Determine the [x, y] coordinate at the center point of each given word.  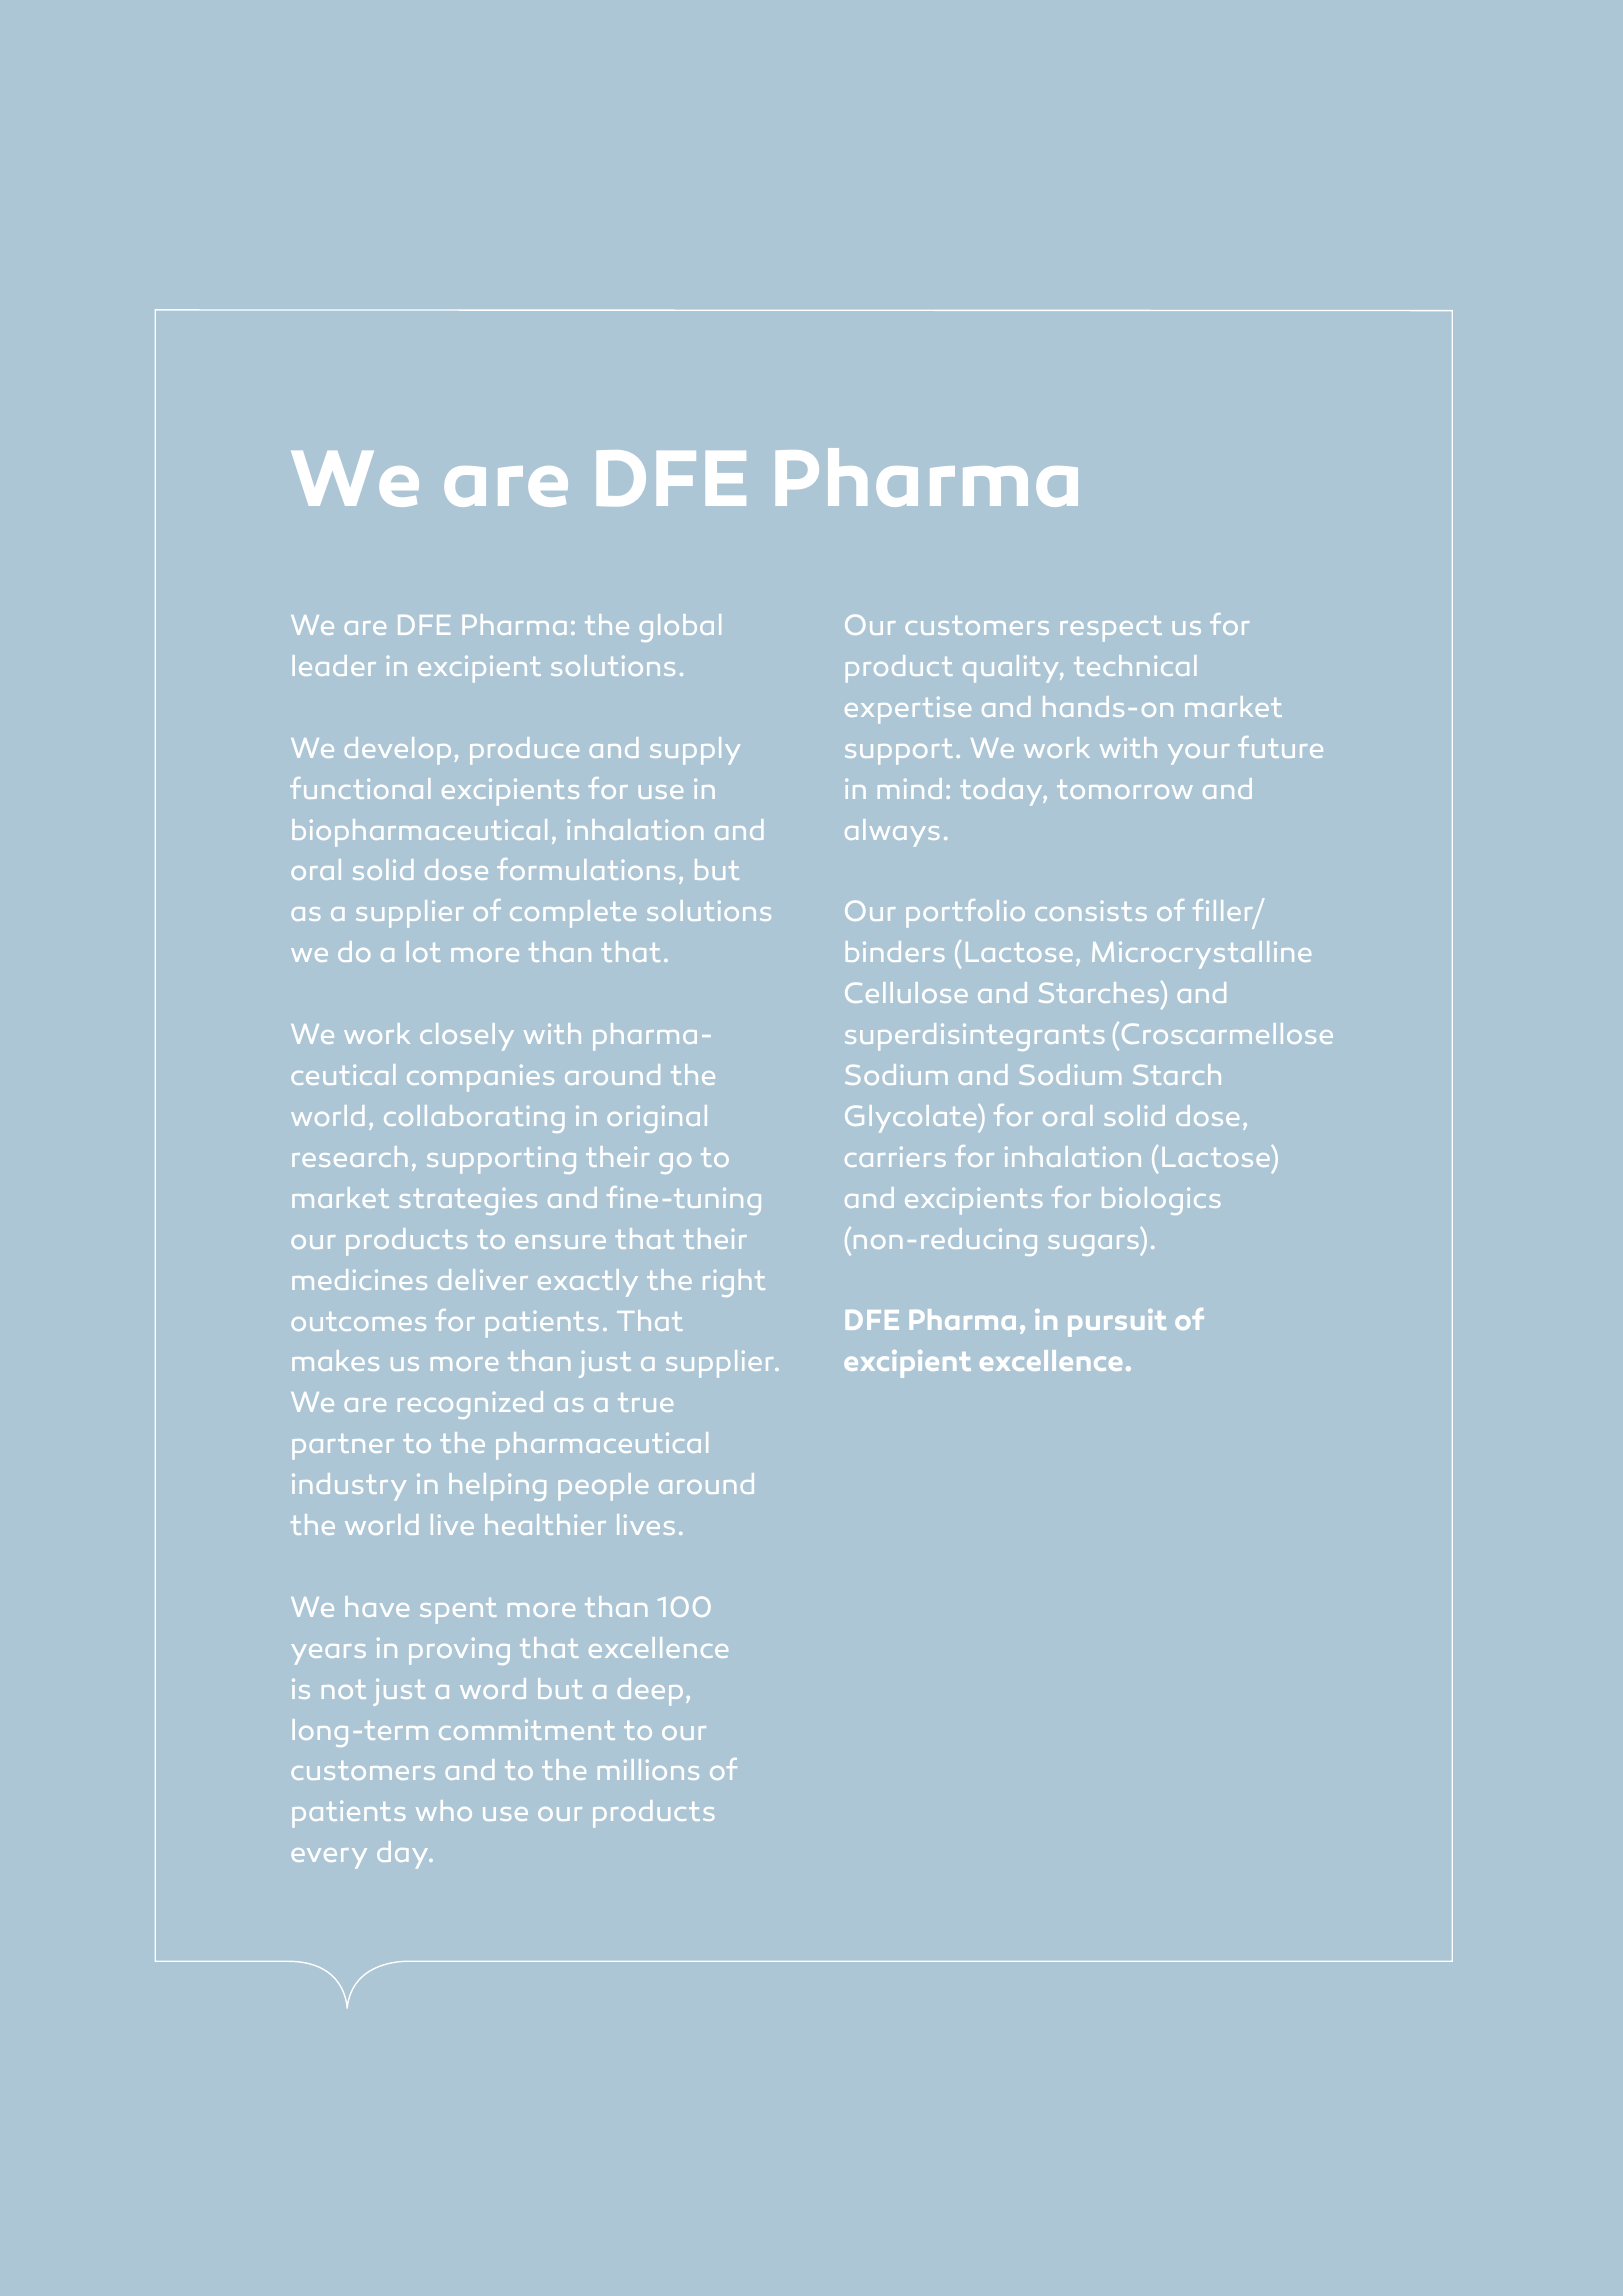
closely [467, 1037]
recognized [470, 1405]
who [444, 1810]
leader [334, 665]
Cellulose [906, 992]
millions [648, 1769]
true [645, 1402]
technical [1135, 665]
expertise [908, 710]
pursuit [1117, 1323]
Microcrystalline [1201, 955]
